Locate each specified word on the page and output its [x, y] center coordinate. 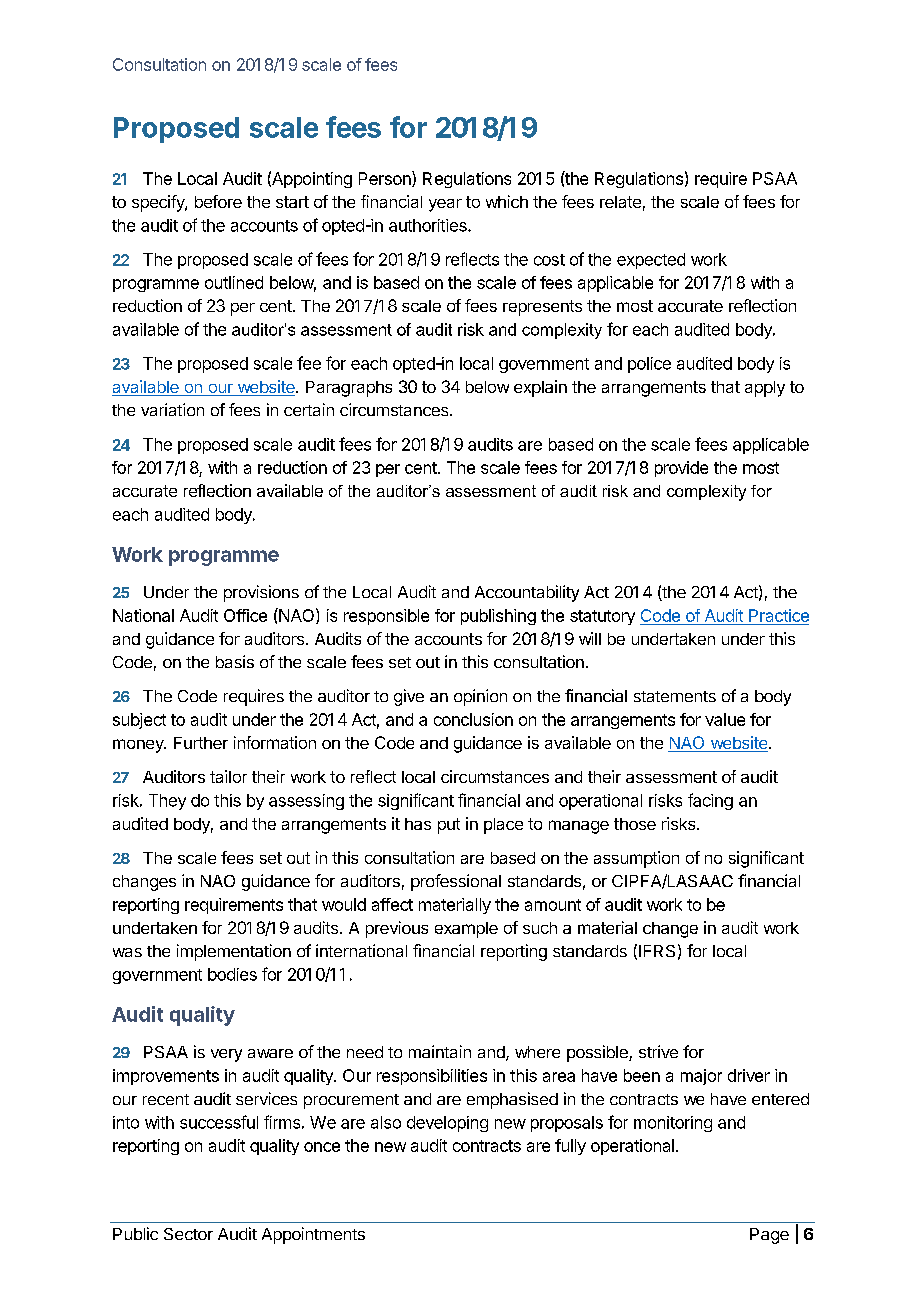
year [445, 205]
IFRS [657, 951]
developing [447, 1124]
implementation [234, 952]
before [218, 201]
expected [651, 261]
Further [201, 743]
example [466, 930]
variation [172, 409]
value [725, 719]
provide [681, 469]
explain [540, 388]
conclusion [473, 719]
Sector [188, 1234]
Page [769, 1236]
